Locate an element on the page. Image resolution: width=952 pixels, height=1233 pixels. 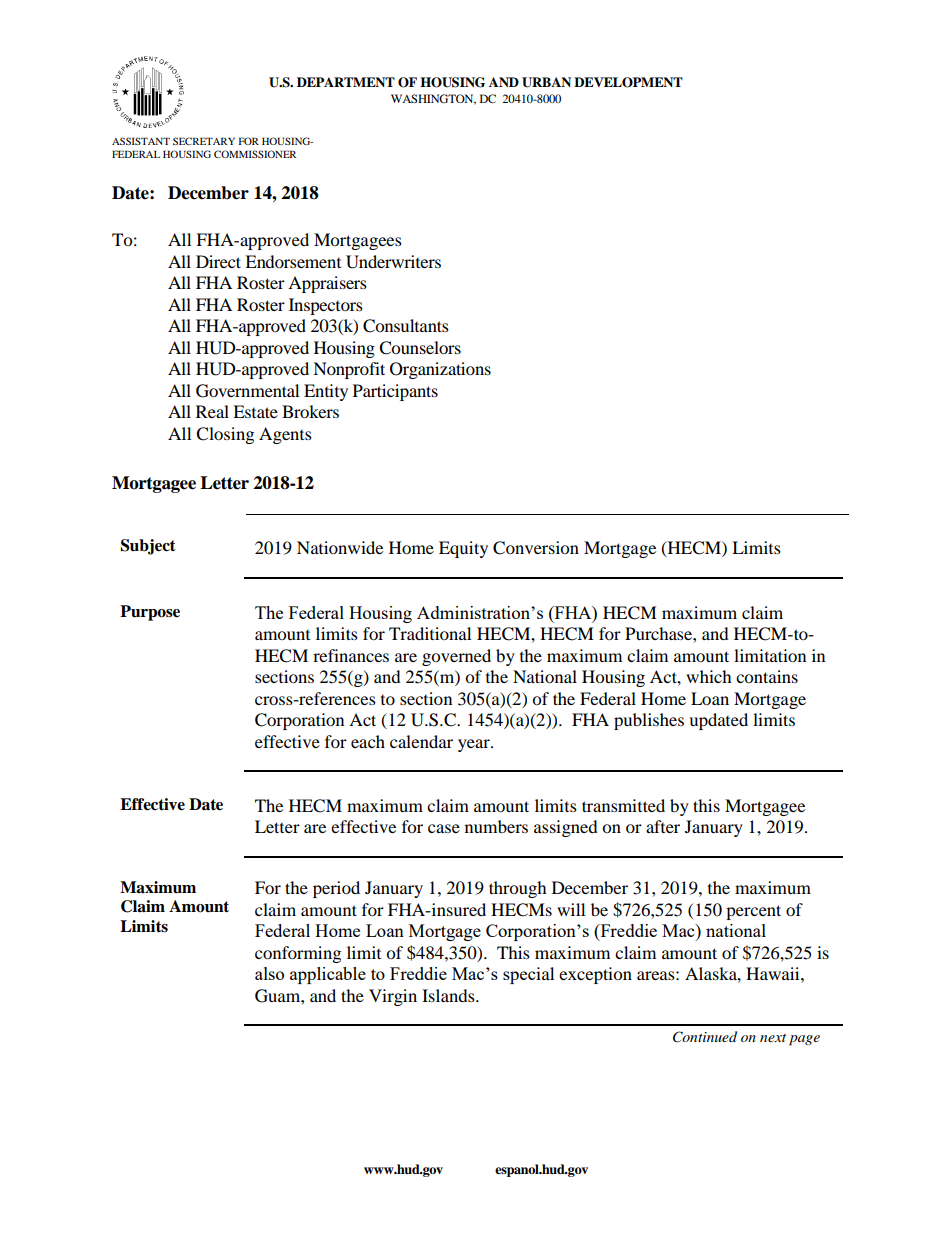
year is located at coordinates (475, 745).
